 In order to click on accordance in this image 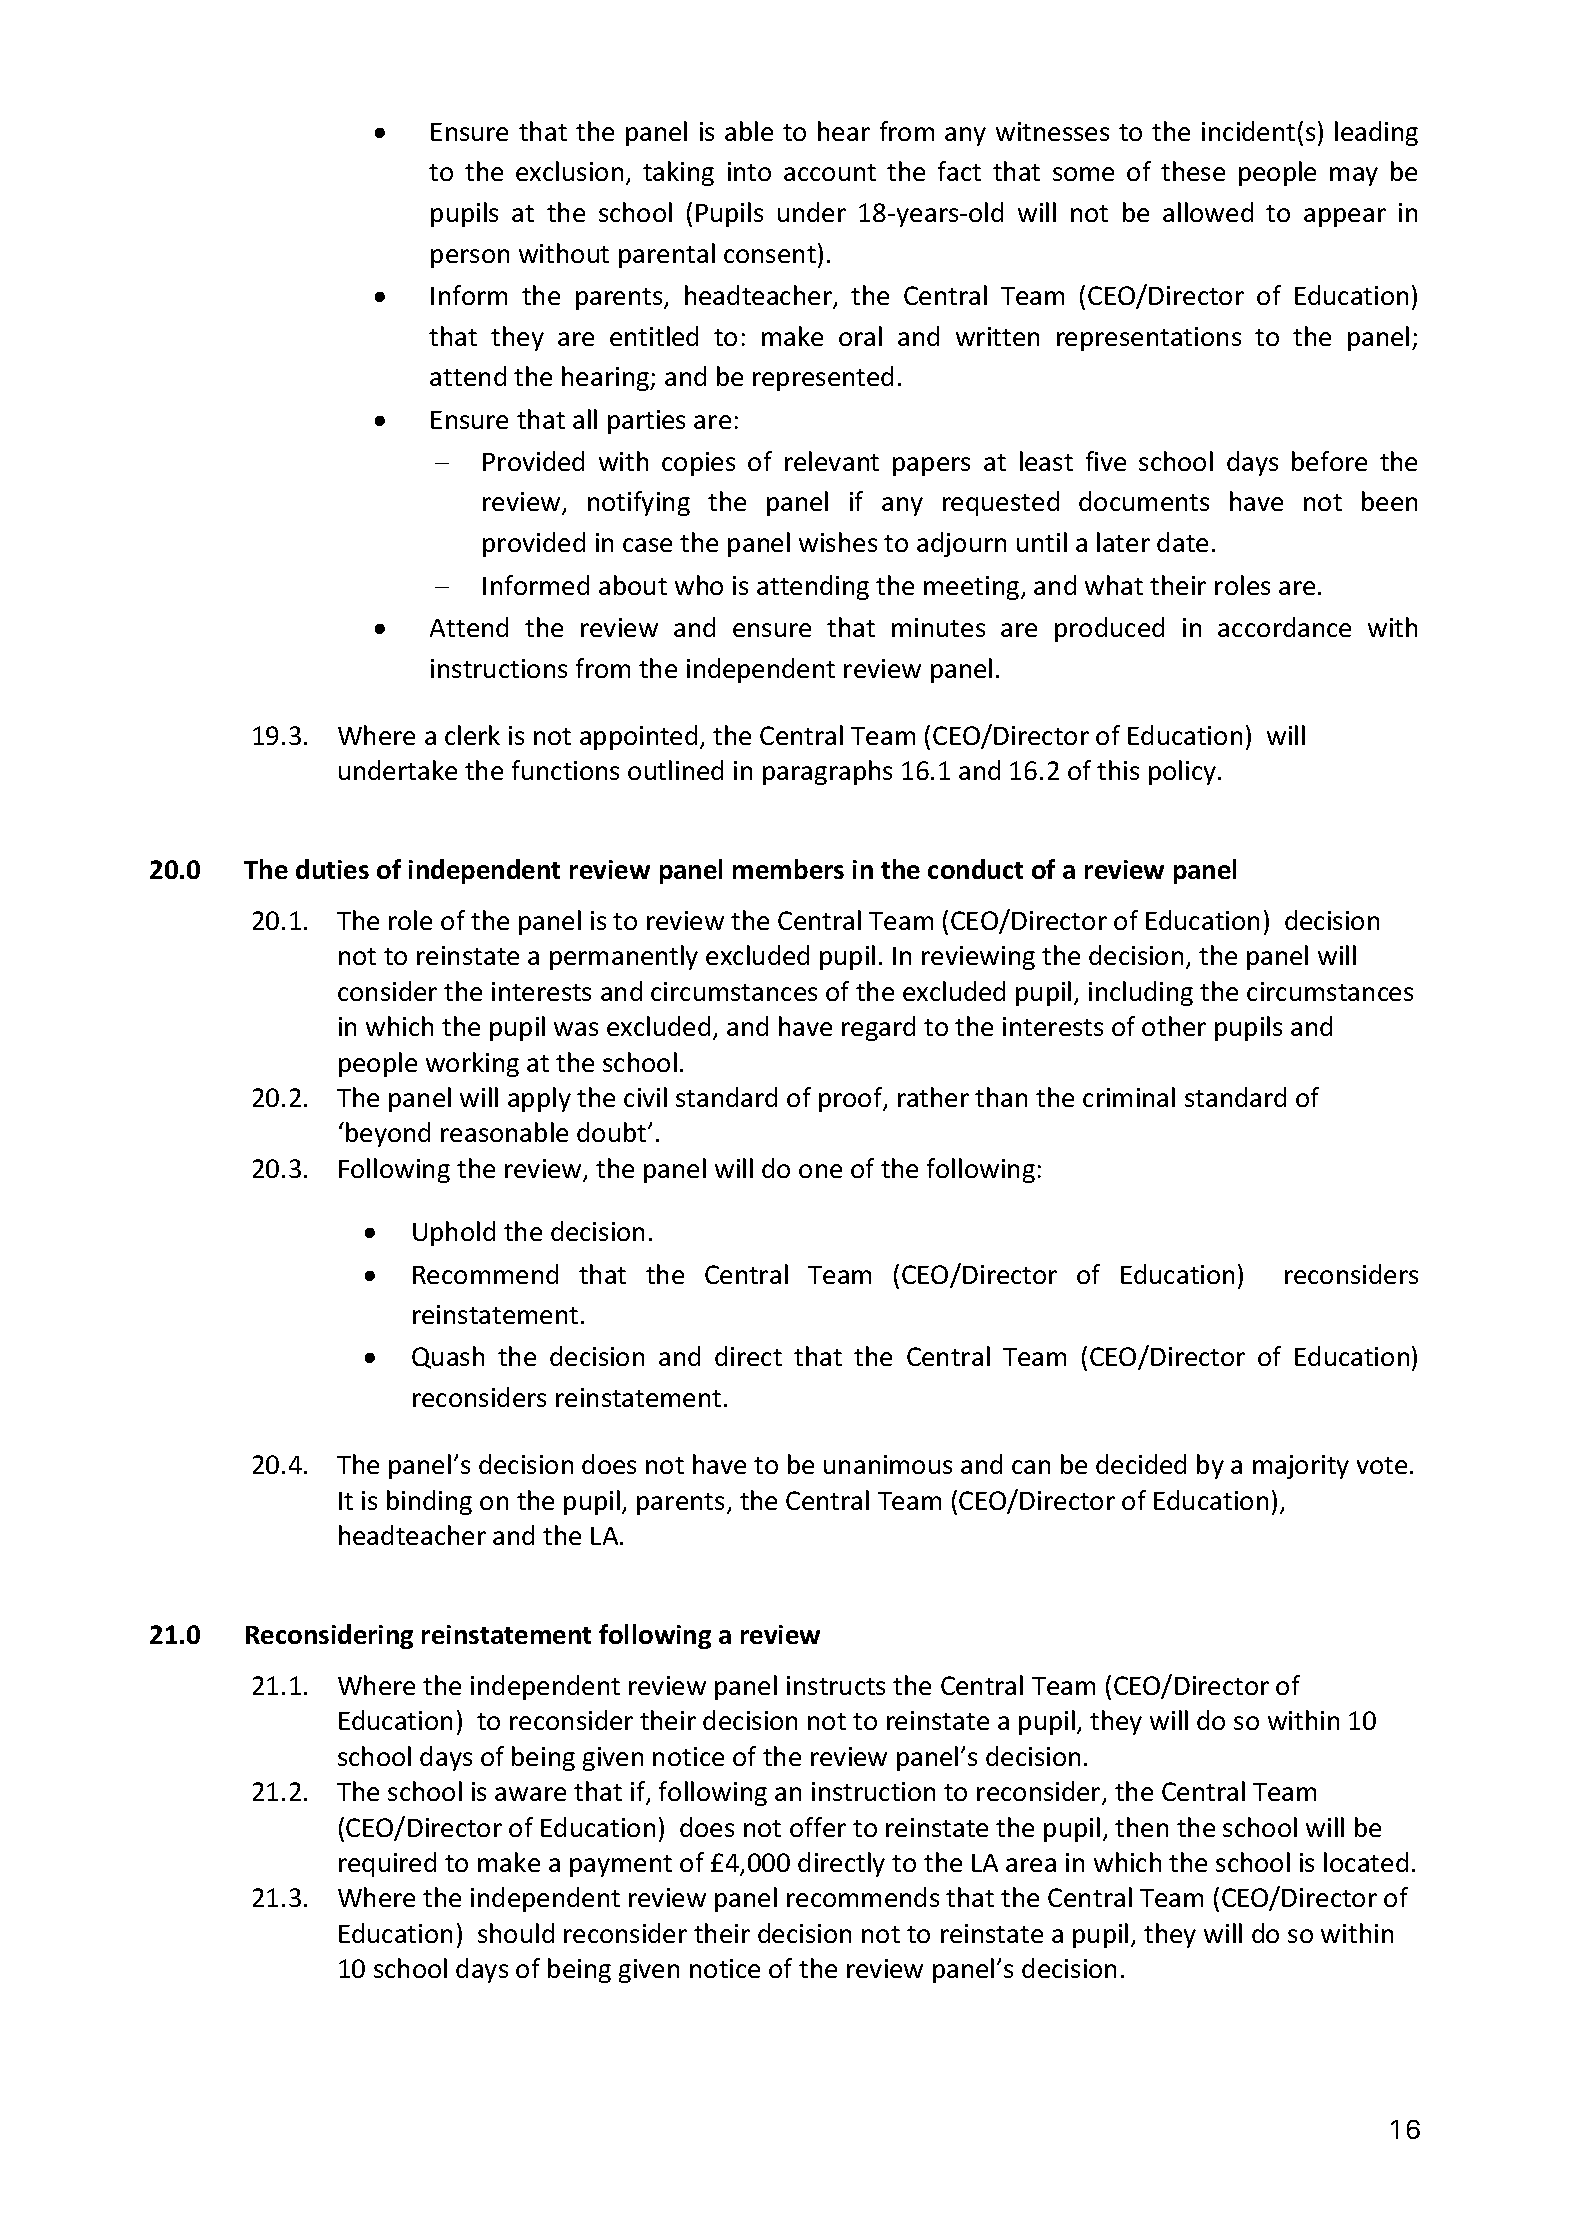, I will do `click(1284, 627)`.
